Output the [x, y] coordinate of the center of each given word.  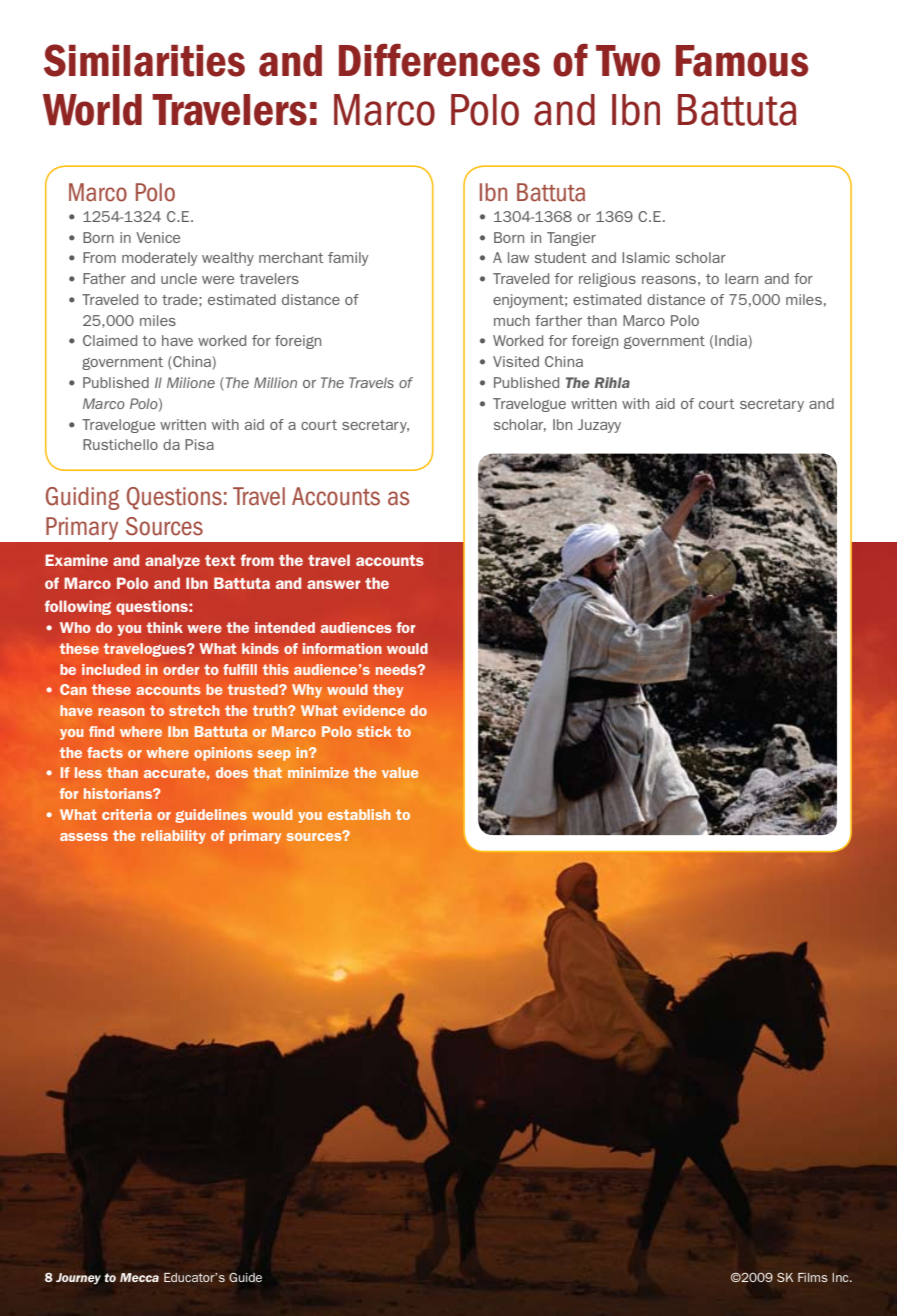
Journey [78, 1278]
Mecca [139, 1277]
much [512, 320]
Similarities [144, 60]
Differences [439, 60]
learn [741, 278]
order [181, 669]
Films [813, 1277]
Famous [742, 61]
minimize [318, 772]
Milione [191, 382]
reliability [173, 837]
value [400, 772]
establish [359, 814]
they [388, 691]
